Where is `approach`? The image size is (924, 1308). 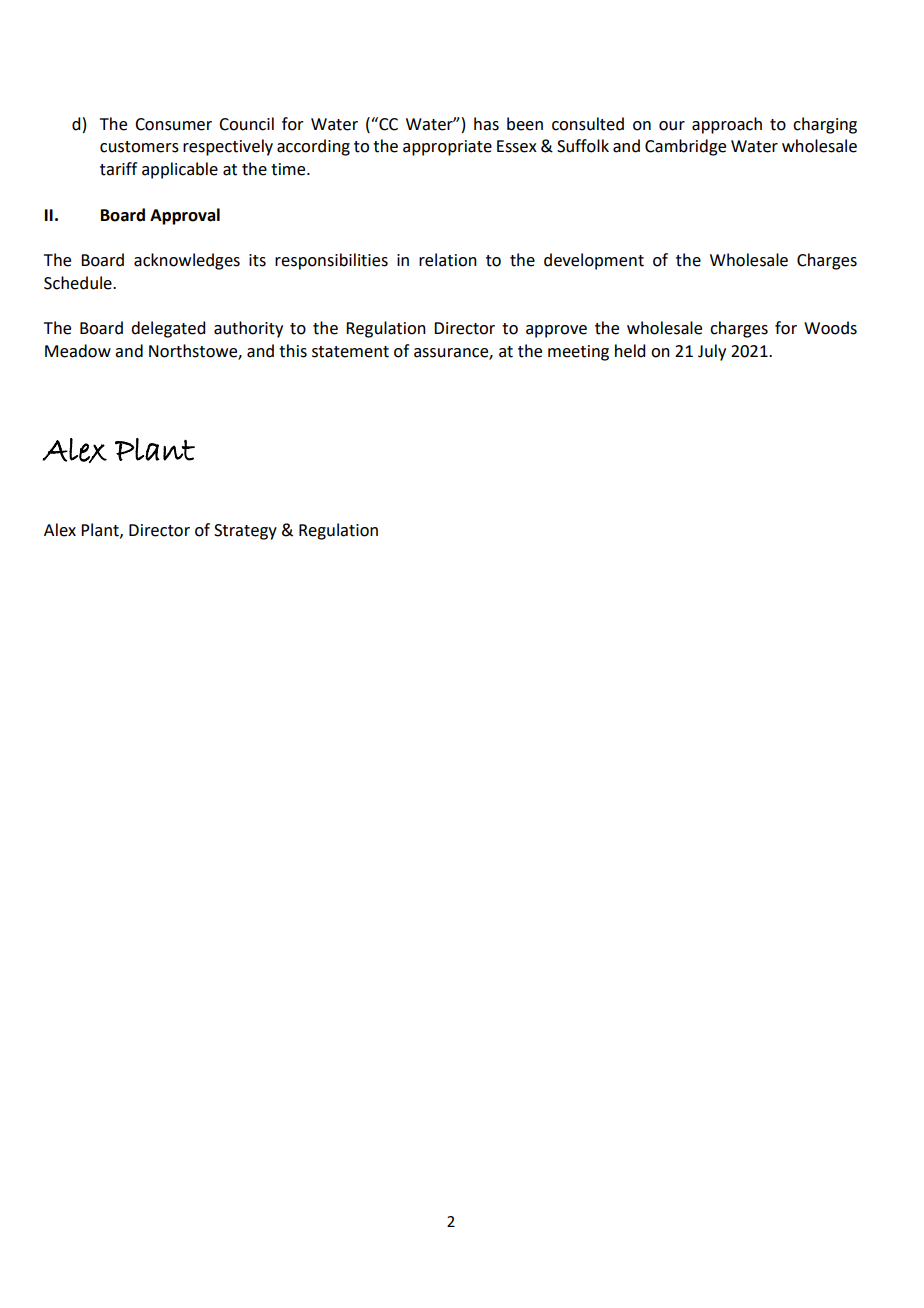 approach is located at coordinates (727, 125).
